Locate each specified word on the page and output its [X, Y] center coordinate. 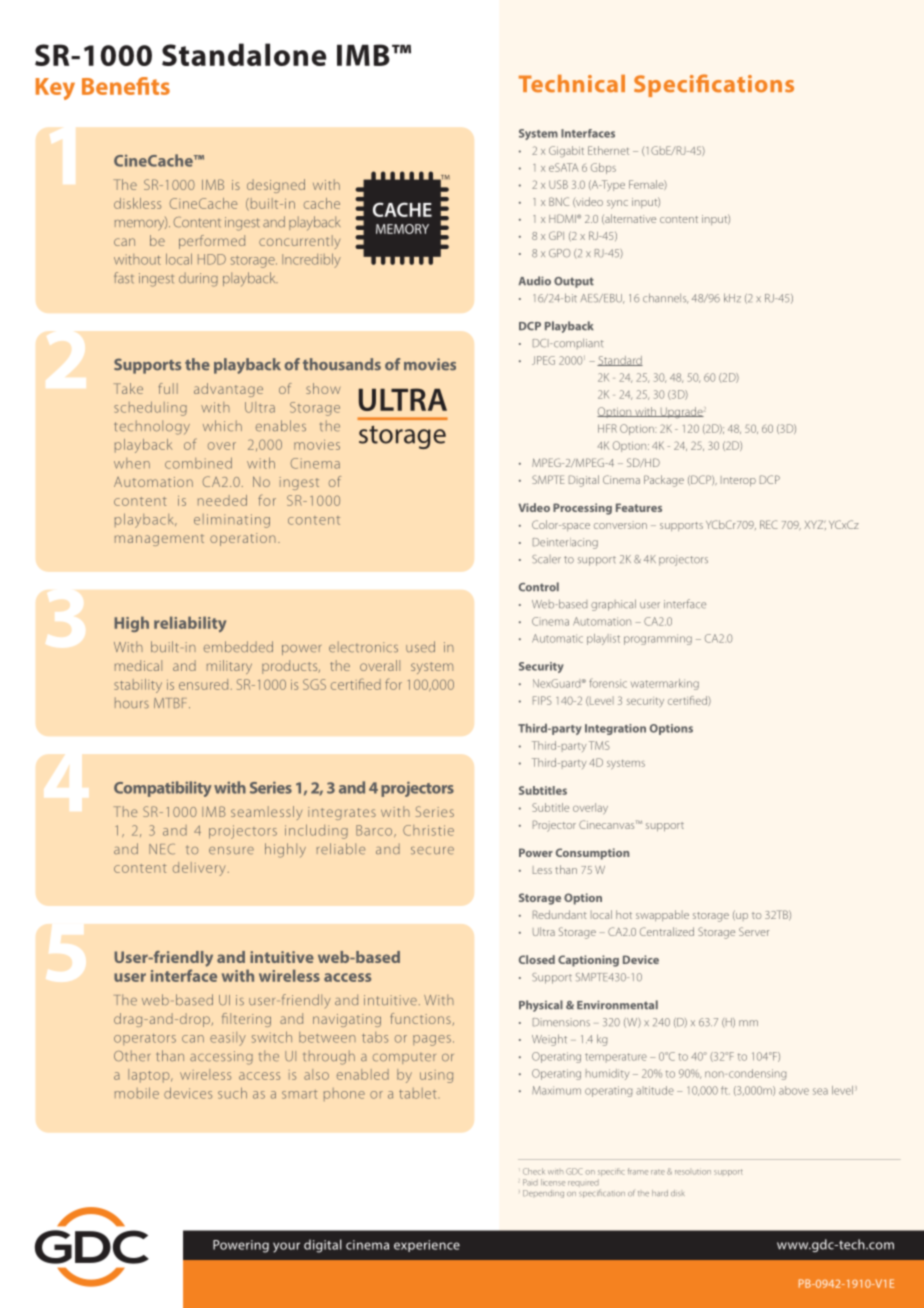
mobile [137, 1093]
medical [138, 665]
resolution [693, 1172]
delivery [199, 869]
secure [432, 851]
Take [128, 388]
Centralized [667, 931]
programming [658, 639]
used [420, 647]
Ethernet [608, 150]
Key [55, 89]
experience [427, 1246]
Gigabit [566, 151]
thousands [342, 364]
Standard [620, 361]
